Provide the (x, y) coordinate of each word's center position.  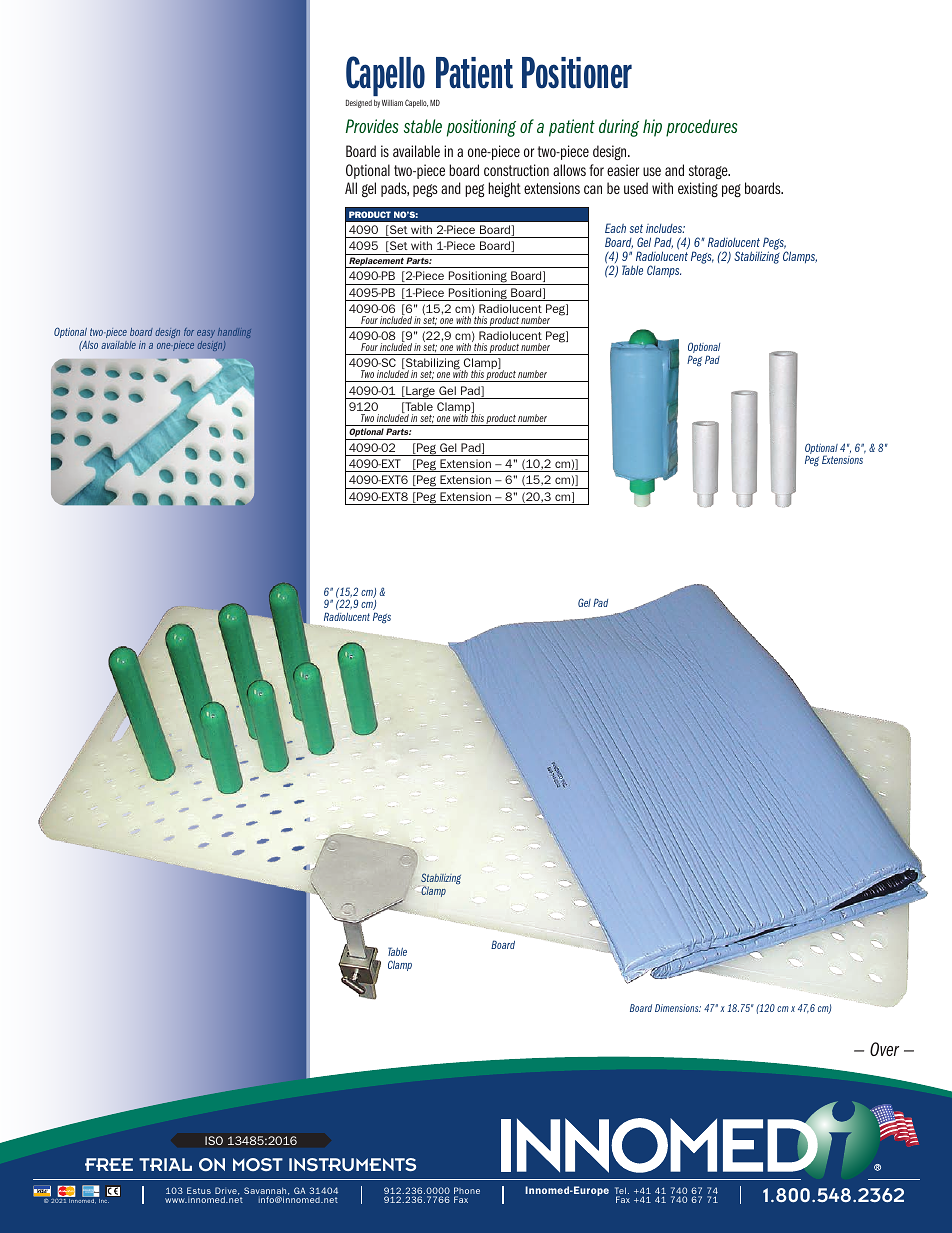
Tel (620, 1192)
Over (884, 1049)
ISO (214, 1140)
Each (615, 228)
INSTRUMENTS (352, 1164)
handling (234, 335)
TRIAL (165, 1164)
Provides (372, 126)
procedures (702, 128)
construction (516, 170)
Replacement (376, 262)
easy (206, 336)
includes (665, 228)
